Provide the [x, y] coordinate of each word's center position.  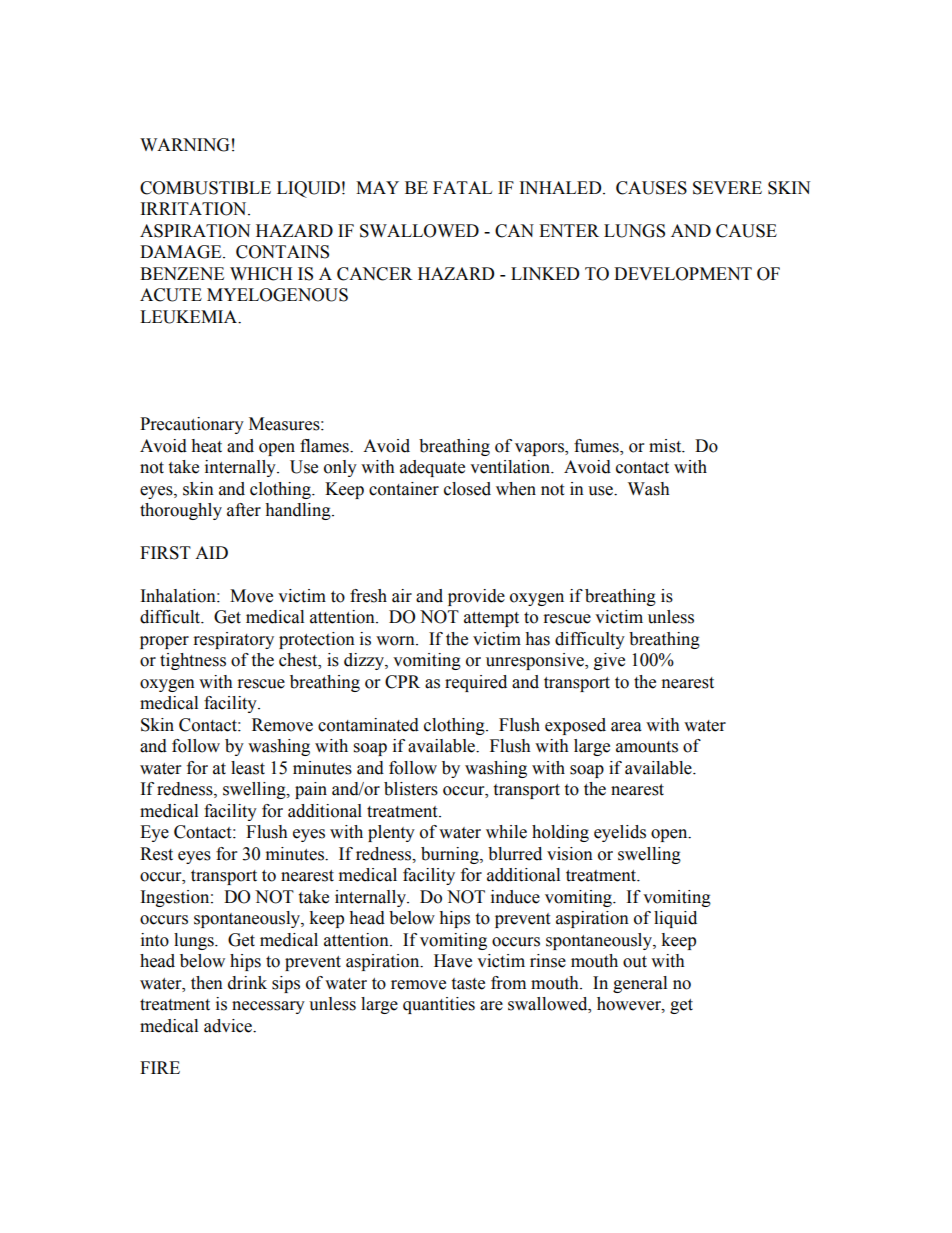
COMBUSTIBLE [205, 188]
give [609, 661]
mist [666, 446]
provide [476, 597]
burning [451, 855]
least [248, 768]
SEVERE [727, 188]
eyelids [620, 833]
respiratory [234, 640]
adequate [432, 468]
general [640, 984]
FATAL [462, 187]
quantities [439, 1005]
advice [229, 1026]
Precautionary [192, 425]
